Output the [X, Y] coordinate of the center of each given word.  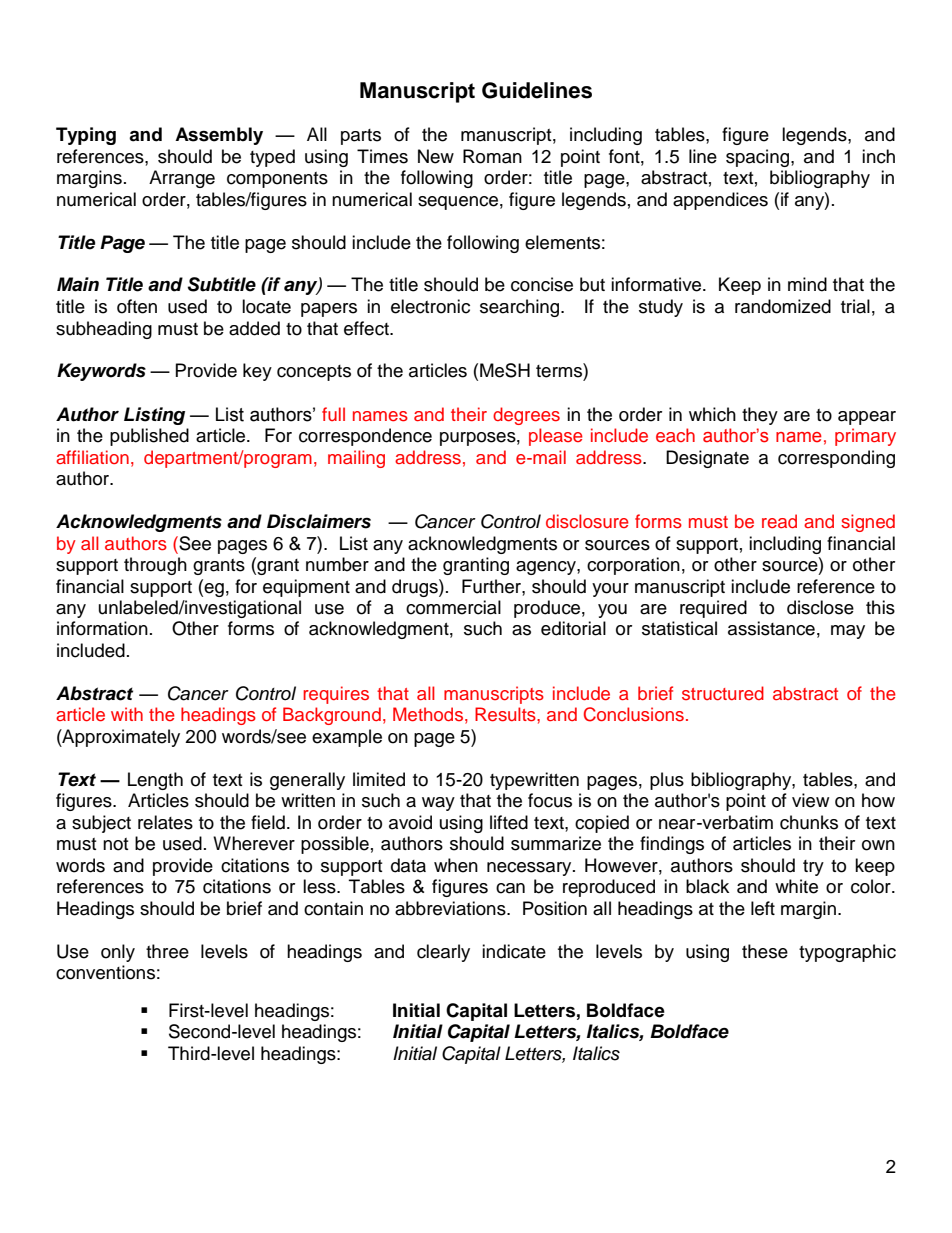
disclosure [587, 521]
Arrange [182, 179]
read [779, 521]
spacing [759, 158]
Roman [492, 156]
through [155, 566]
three [167, 951]
